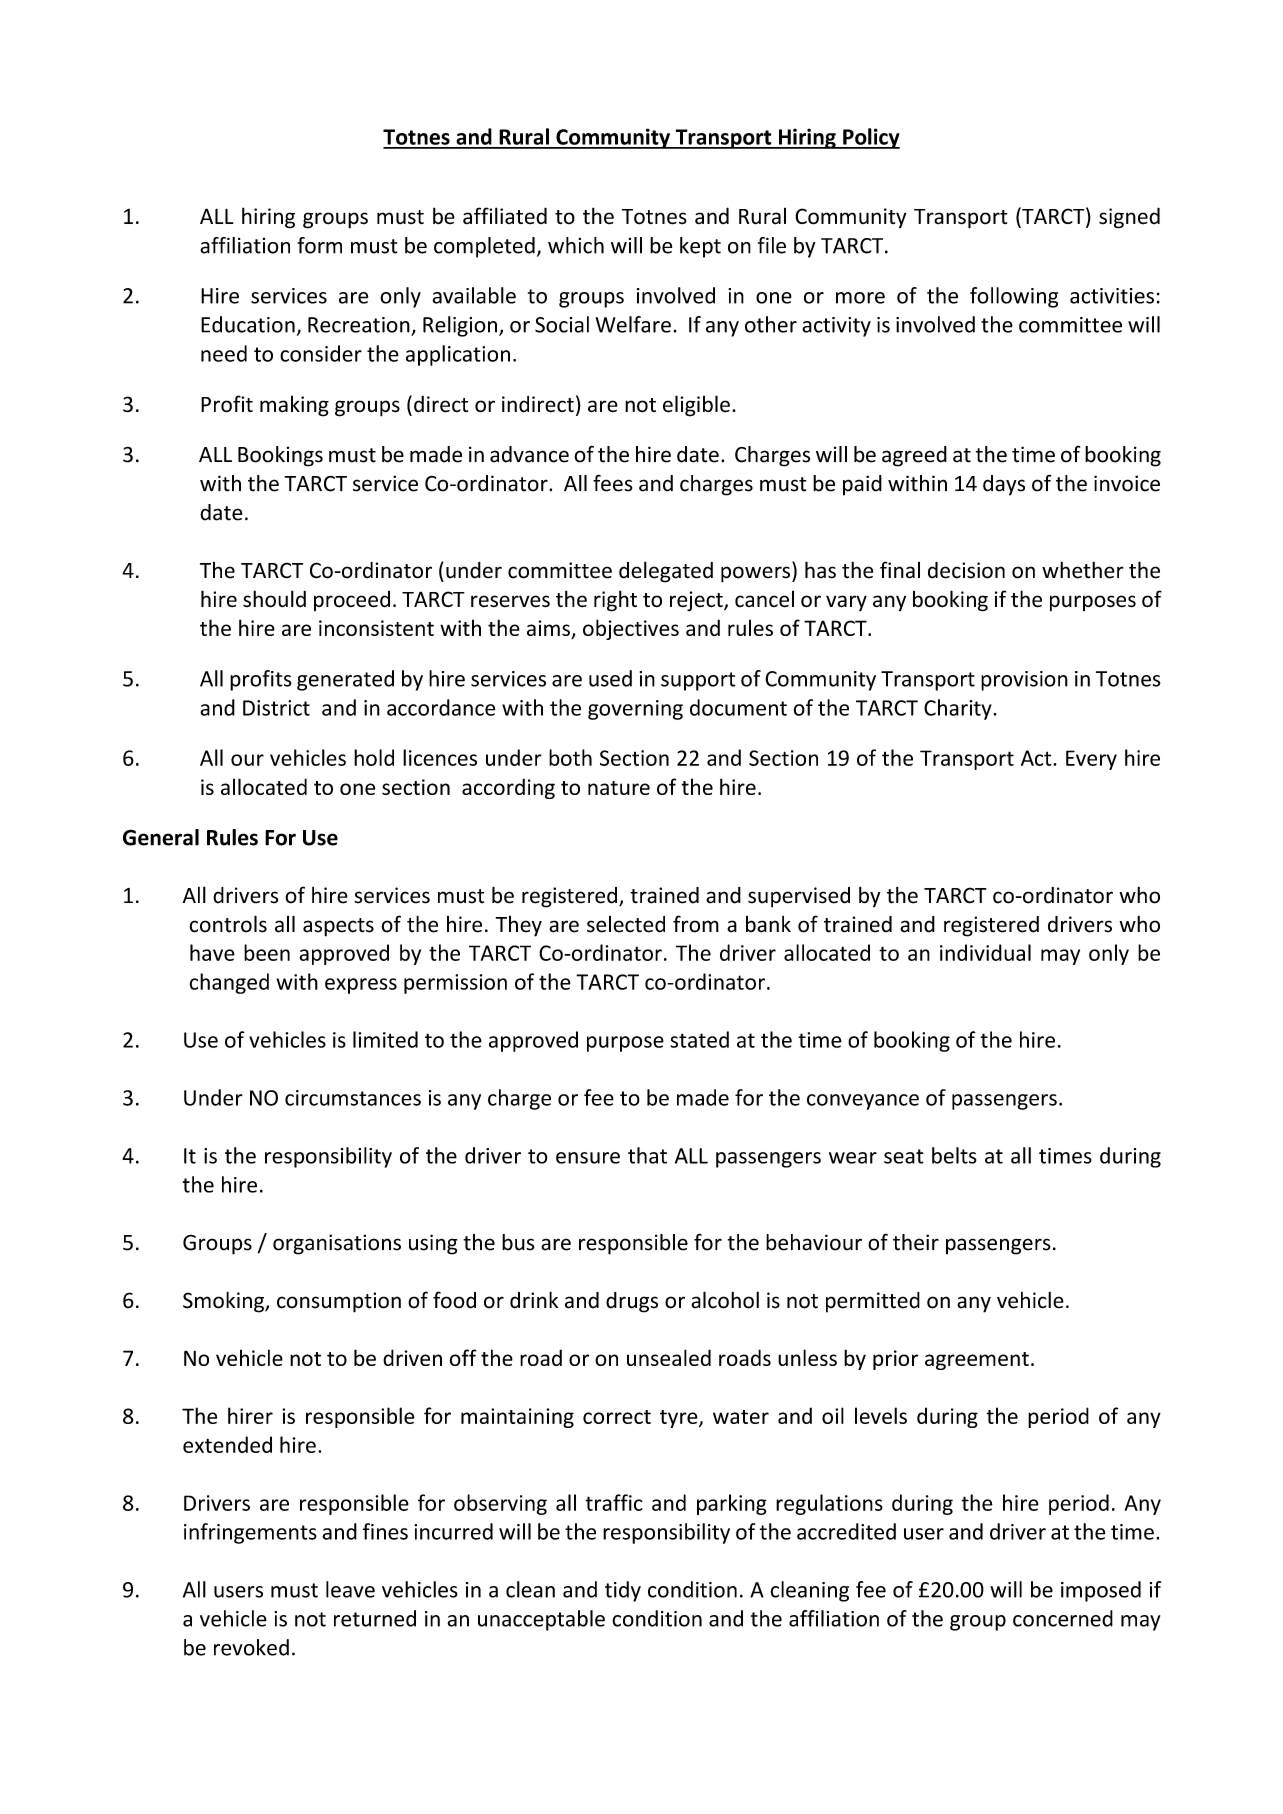 The width and height of the screenshot is (1283, 1814). What do you see at coordinates (631, 629) in the screenshot?
I see `objectives` at bounding box center [631, 629].
